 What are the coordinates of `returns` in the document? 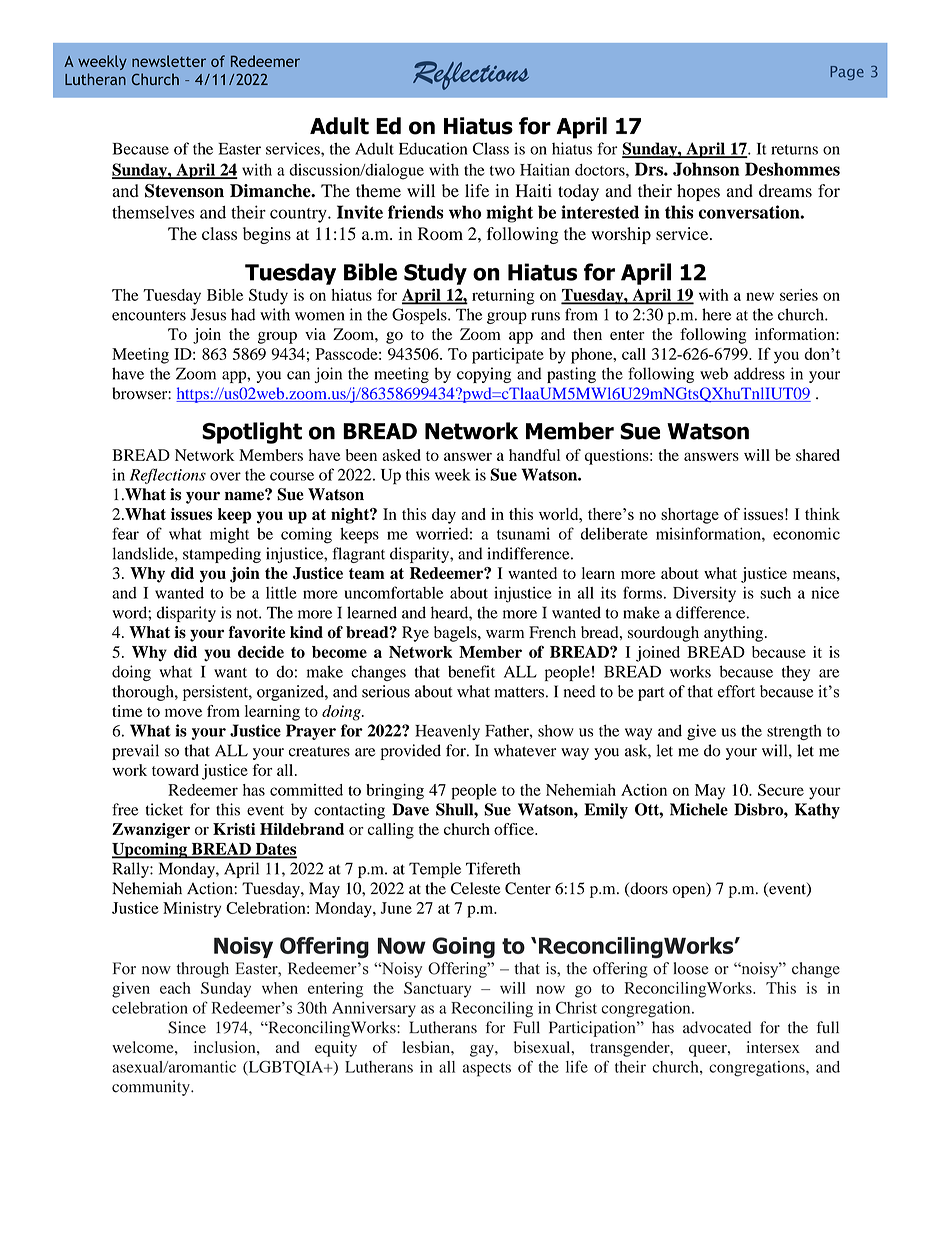 It's located at (794, 150).
